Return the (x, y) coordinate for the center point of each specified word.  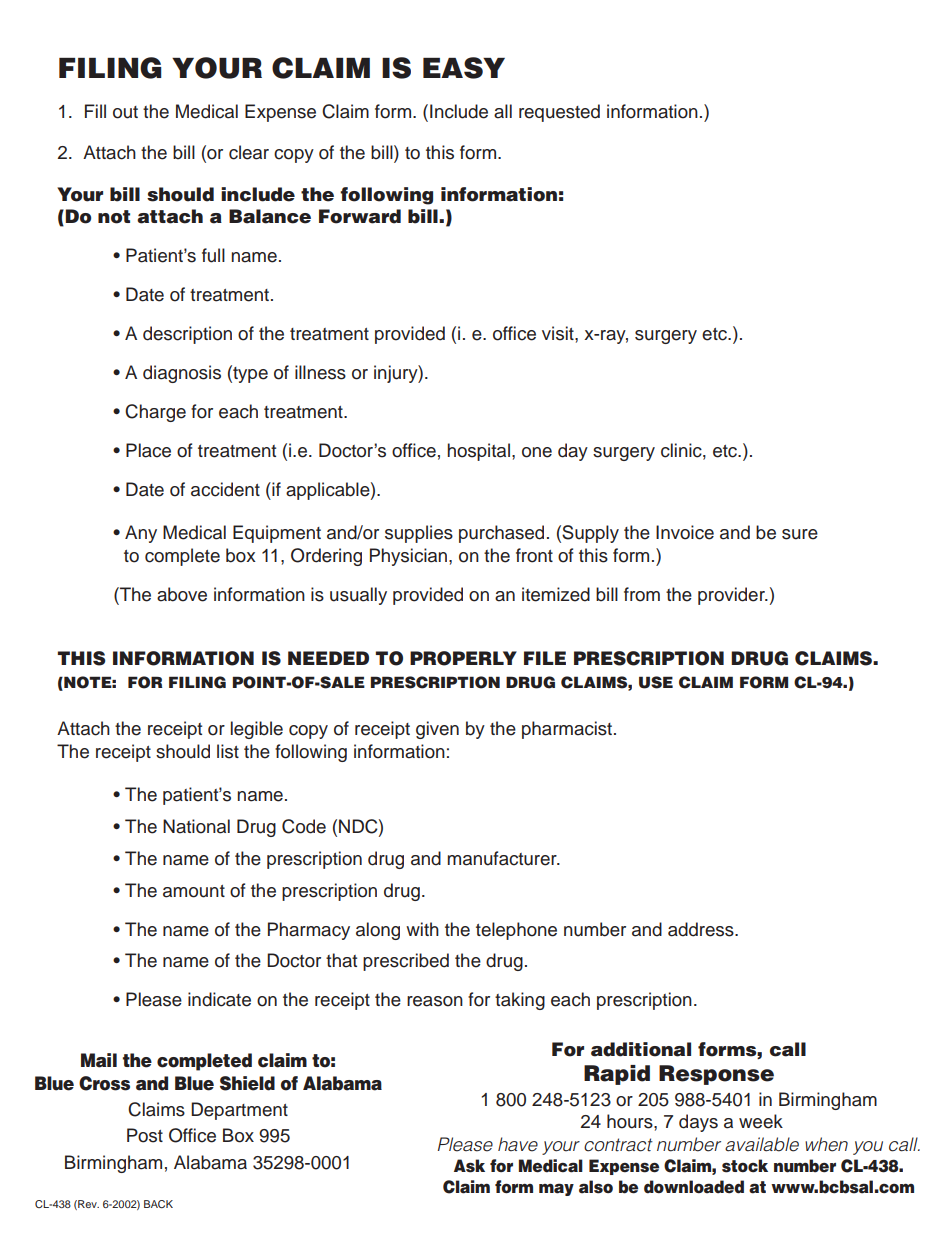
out (125, 112)
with (422, 929)
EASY (464, 68)
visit (559, 333)
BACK (158, 1204)
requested (559, 113)
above (182, 594)
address (702, 929)
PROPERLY (463, 658)
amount (194, 891)
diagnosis (182, 374)
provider (732, 596)
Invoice (685, 532)
